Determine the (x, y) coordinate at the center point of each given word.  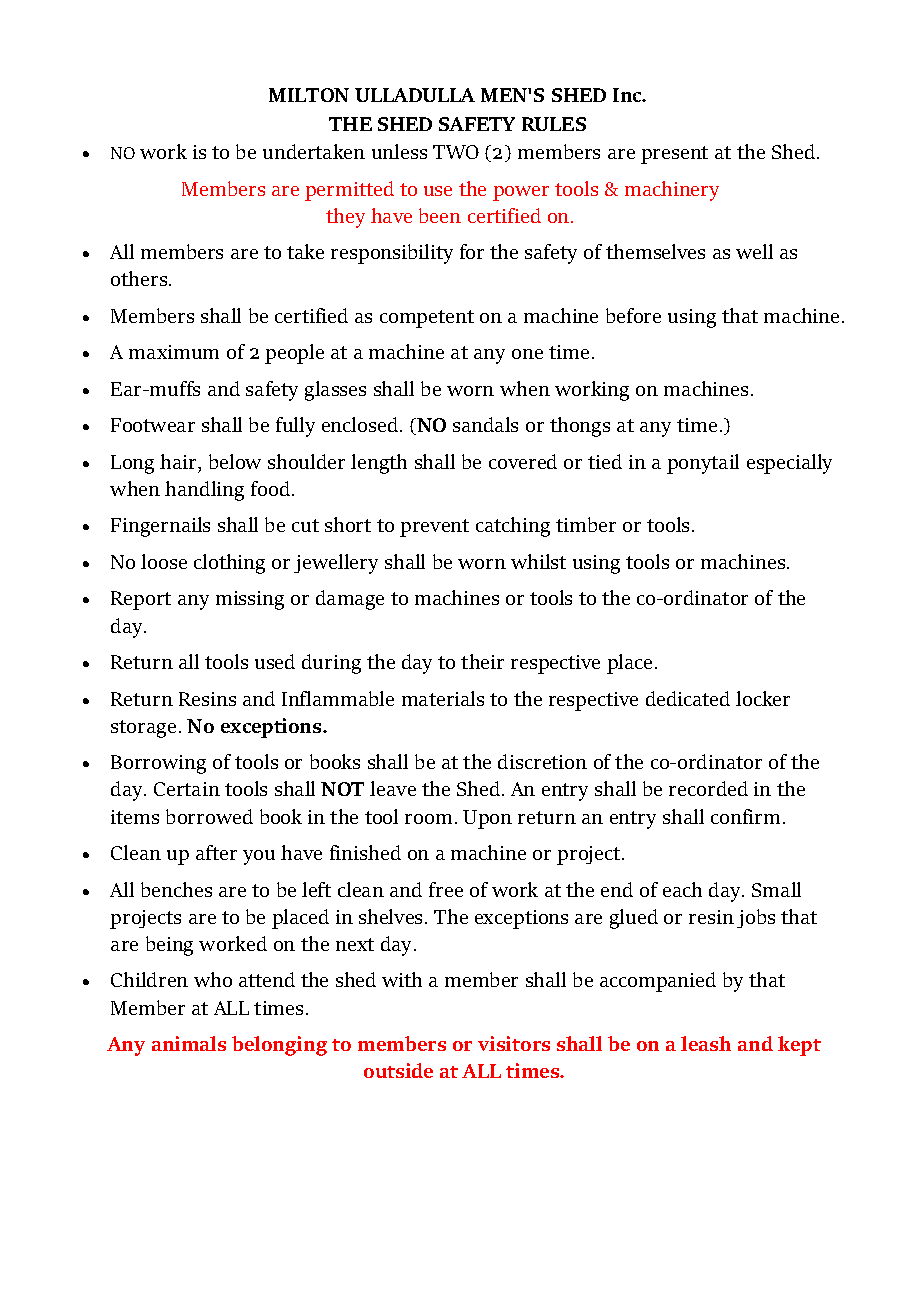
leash (706, 1043)
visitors (514, 1043)
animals (189, 1043)
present (674, 155)
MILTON (309, 95)
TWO (456, 152)
